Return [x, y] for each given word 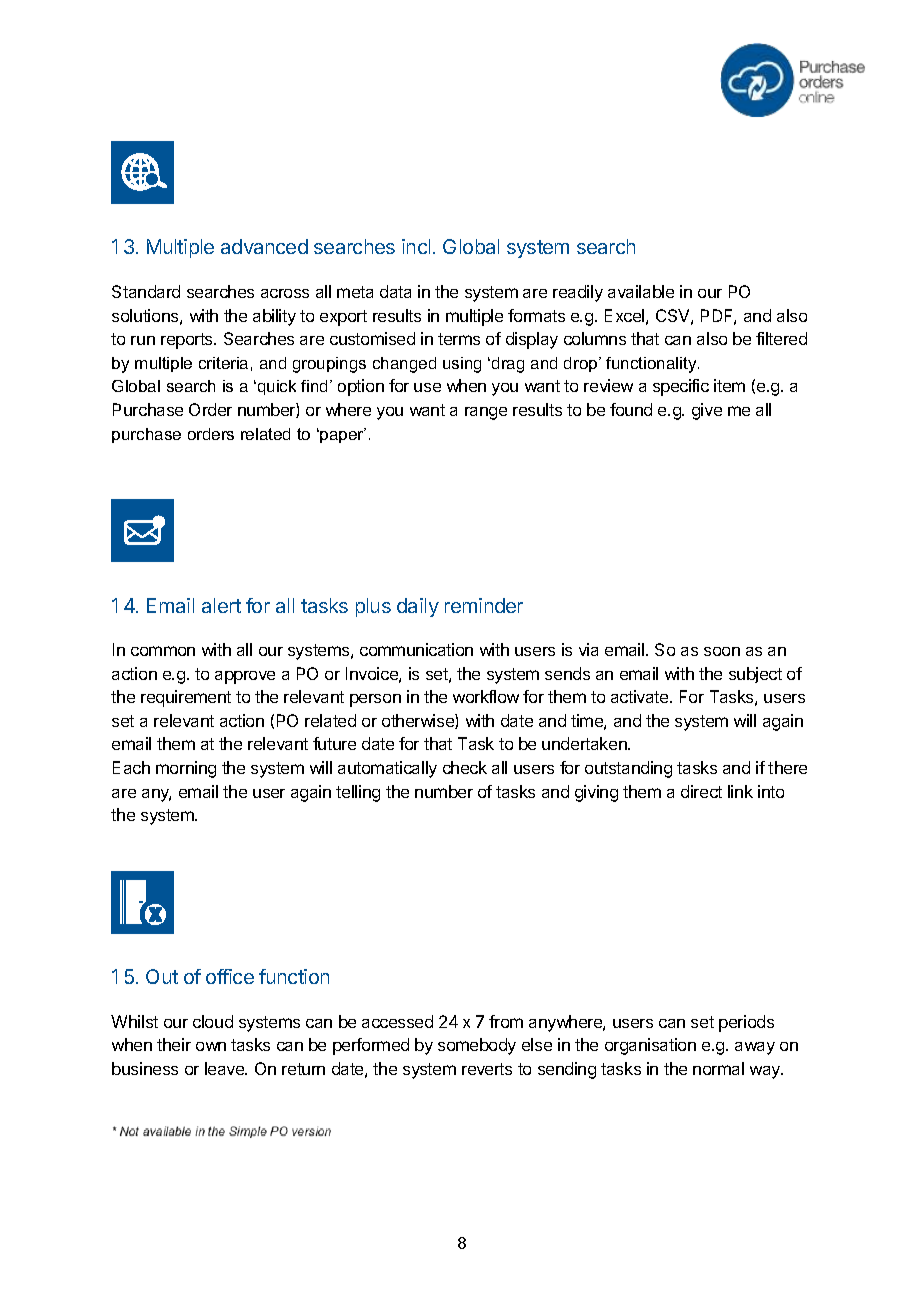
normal [718, 1068]
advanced [264, 246]
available [641, 291]
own [211, 1046]
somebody [477, 1046]
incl [416, 246]
